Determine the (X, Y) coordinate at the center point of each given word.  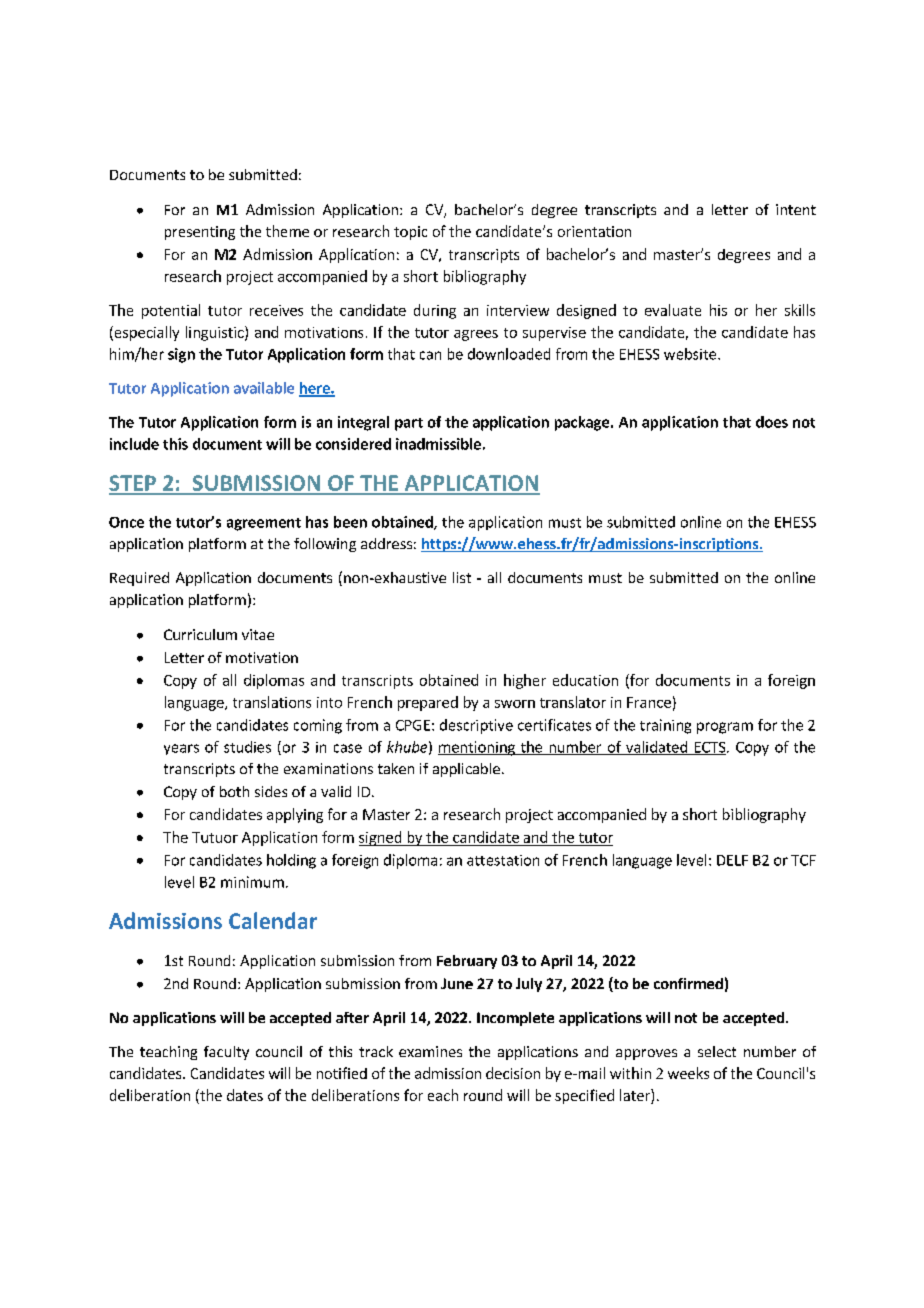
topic (410, 233)
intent (796, 209)
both (234, 791)
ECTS (710, 748)
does (772, 422)
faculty (226, 1053)
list (462, 577)
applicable (466, 770)
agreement (264, 524)
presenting (200, 233)
